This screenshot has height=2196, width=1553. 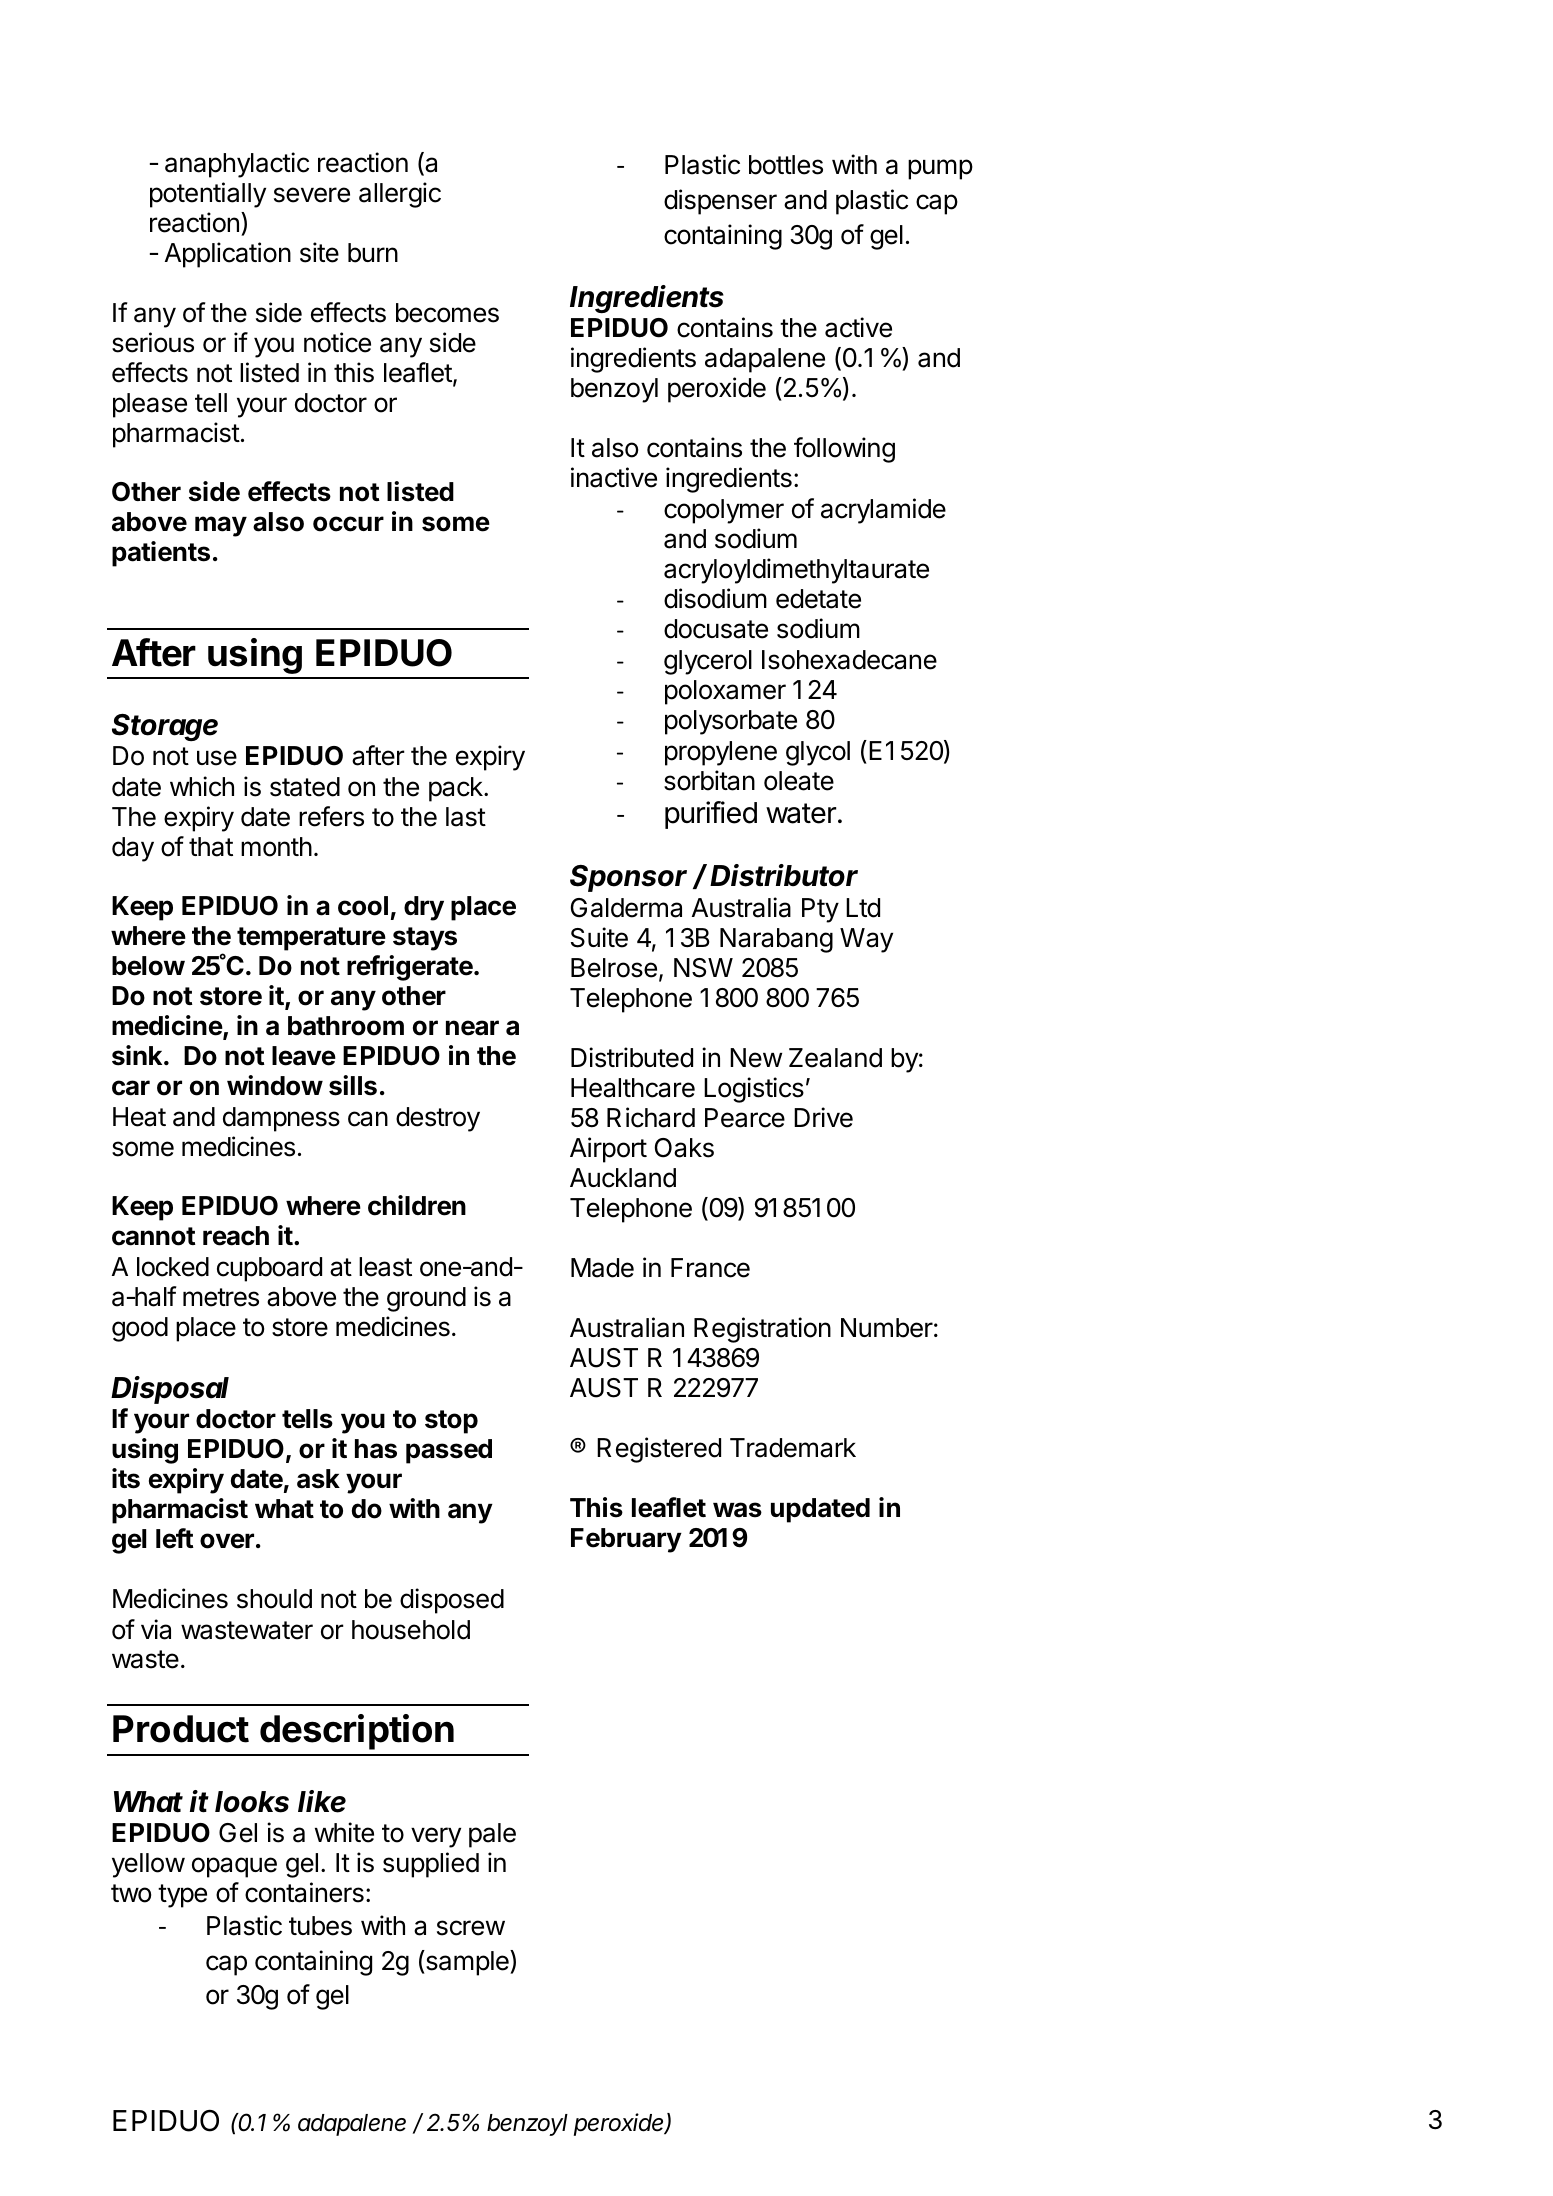 What do you see at coordinates (227, 1541) in the screenshot?
I see `over` at bounding box center [227, 1541].
